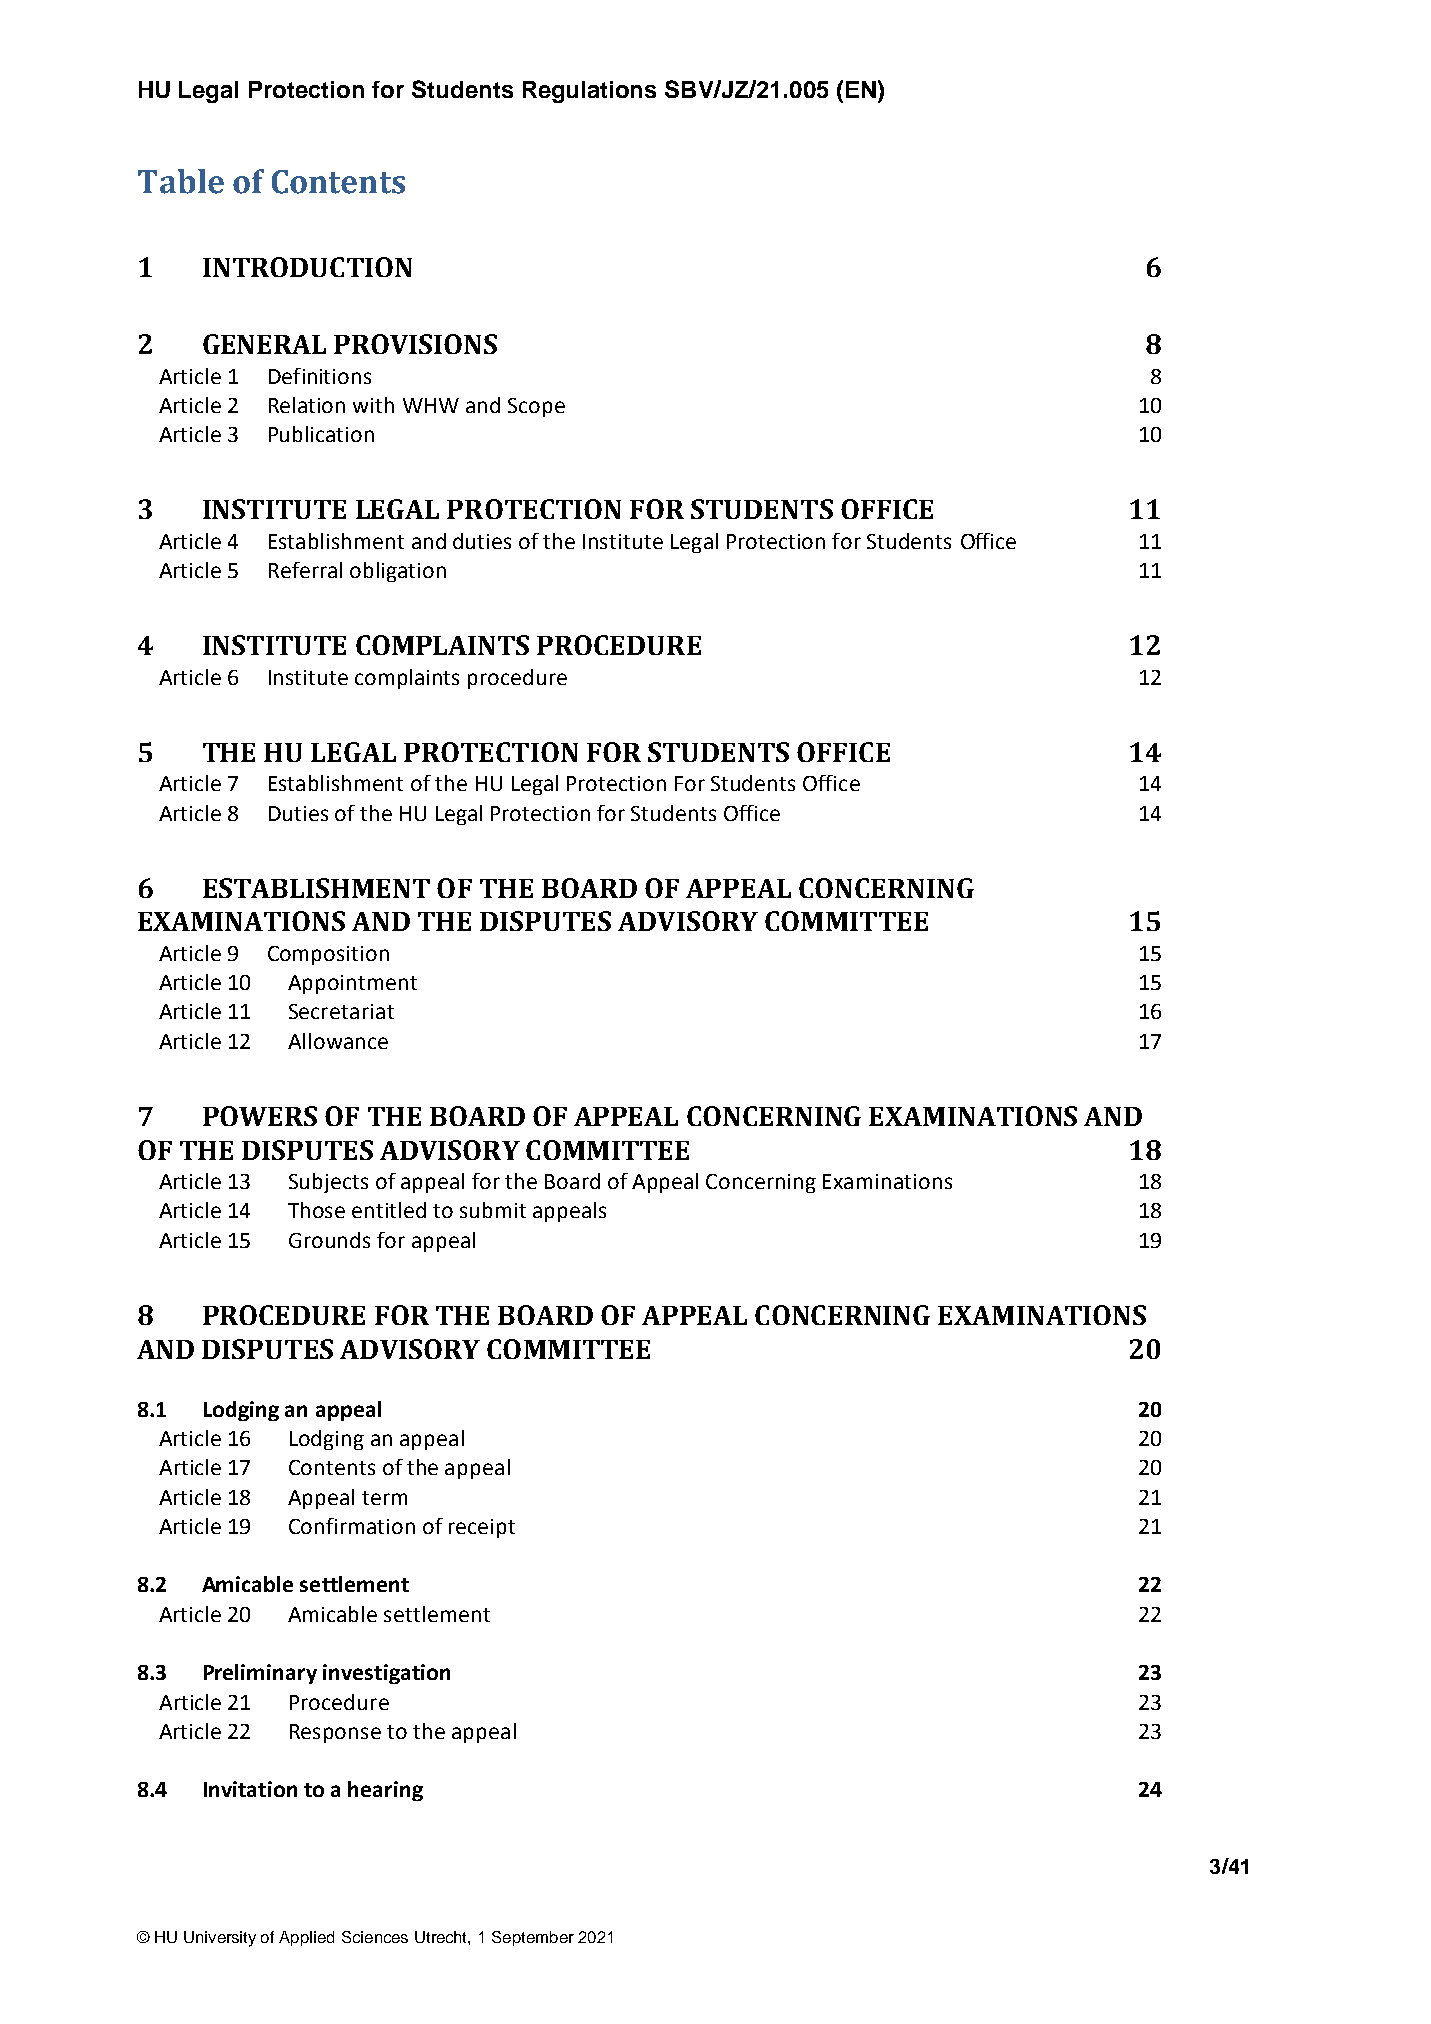  I want to click on PROVISIONS, so click(415, 344).
